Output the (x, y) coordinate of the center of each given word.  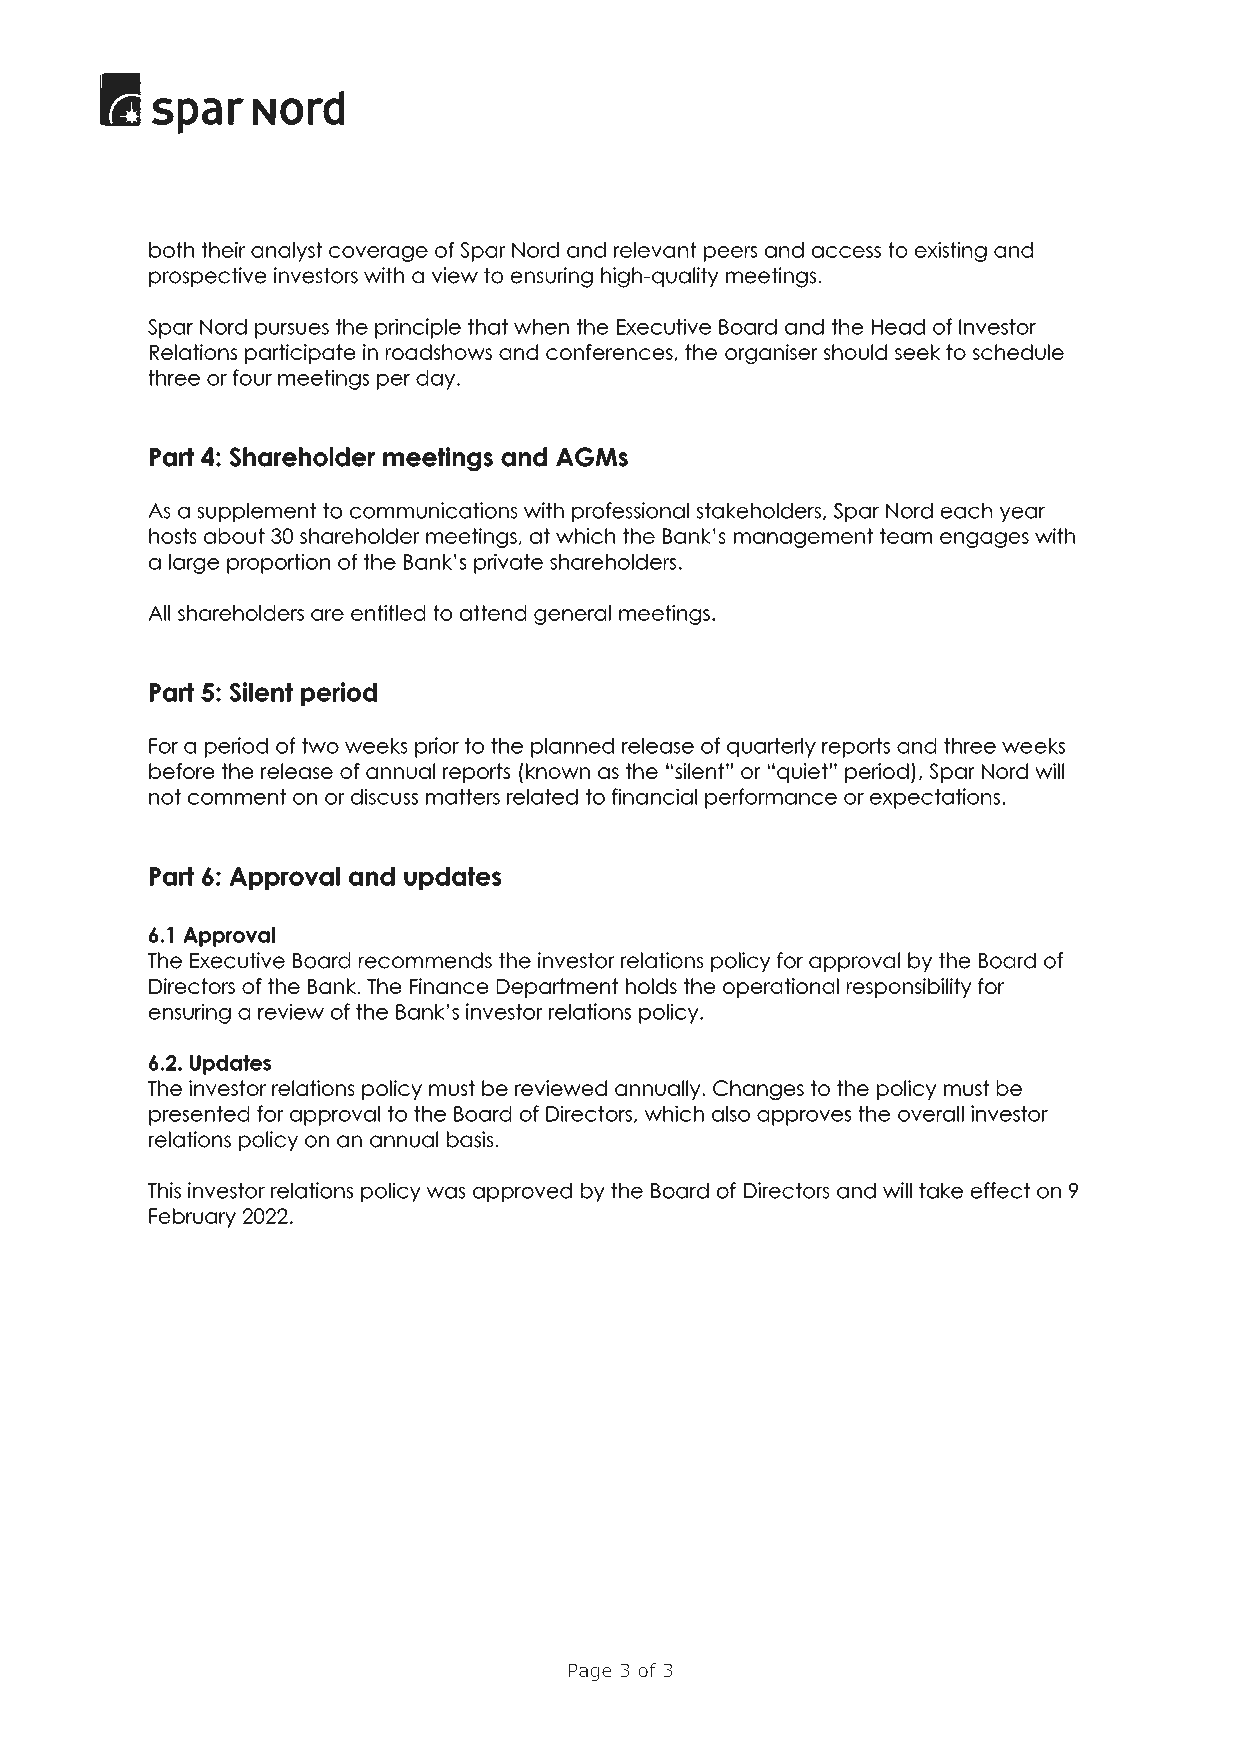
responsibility (909, 988)
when (541, 327)
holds (651, 986)
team (906, 536)
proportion (278, 564)
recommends (425, 960)
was (446, 1193)
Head (898, 327)
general (572, 615)
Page (590, 1672)
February (192, 1218)
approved (522, 1192)
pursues (292, 331)
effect (1000, 1190)
